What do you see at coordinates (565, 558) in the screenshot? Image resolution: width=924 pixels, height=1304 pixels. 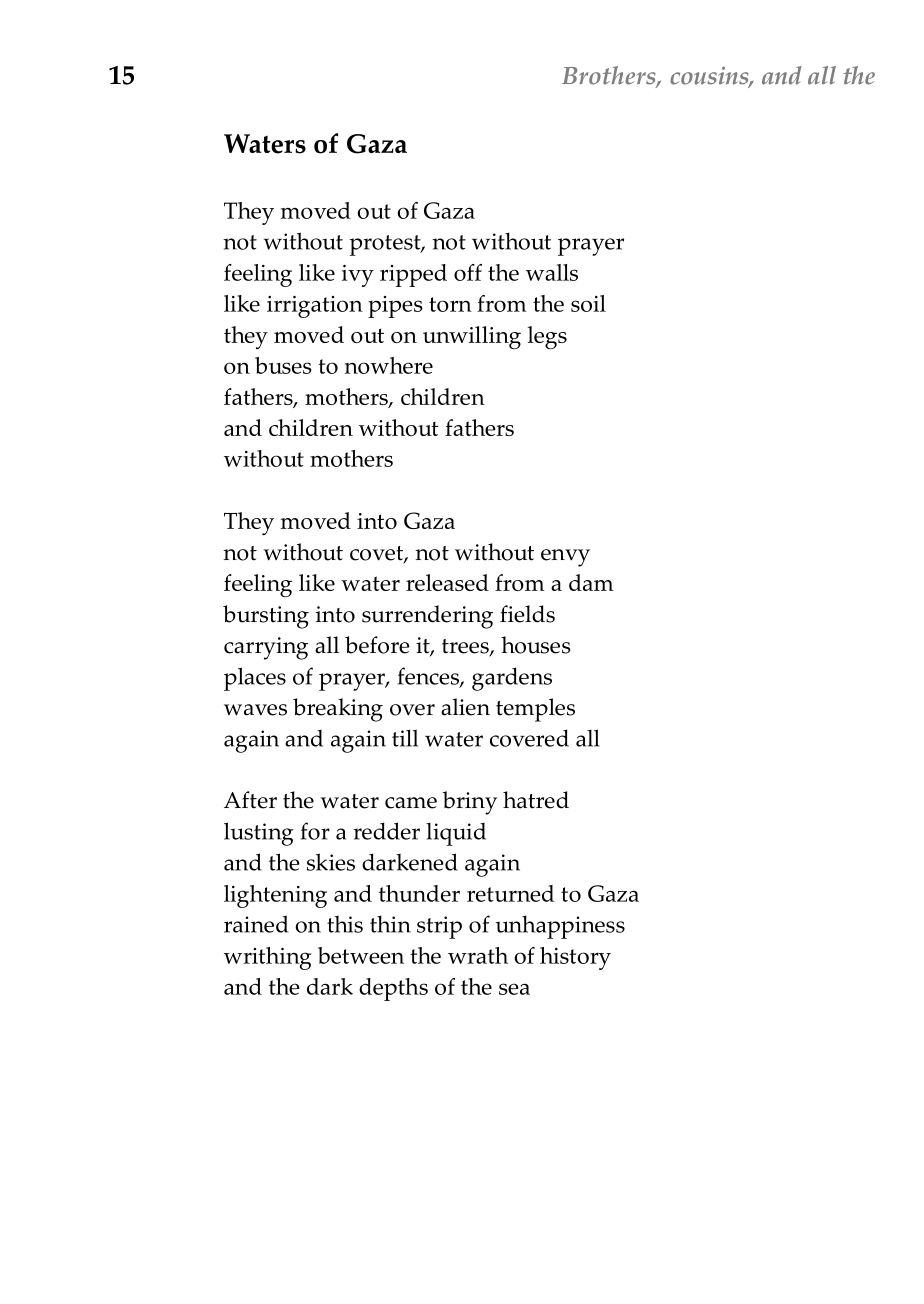 I see `envy` at bounding box center [565, 558].
